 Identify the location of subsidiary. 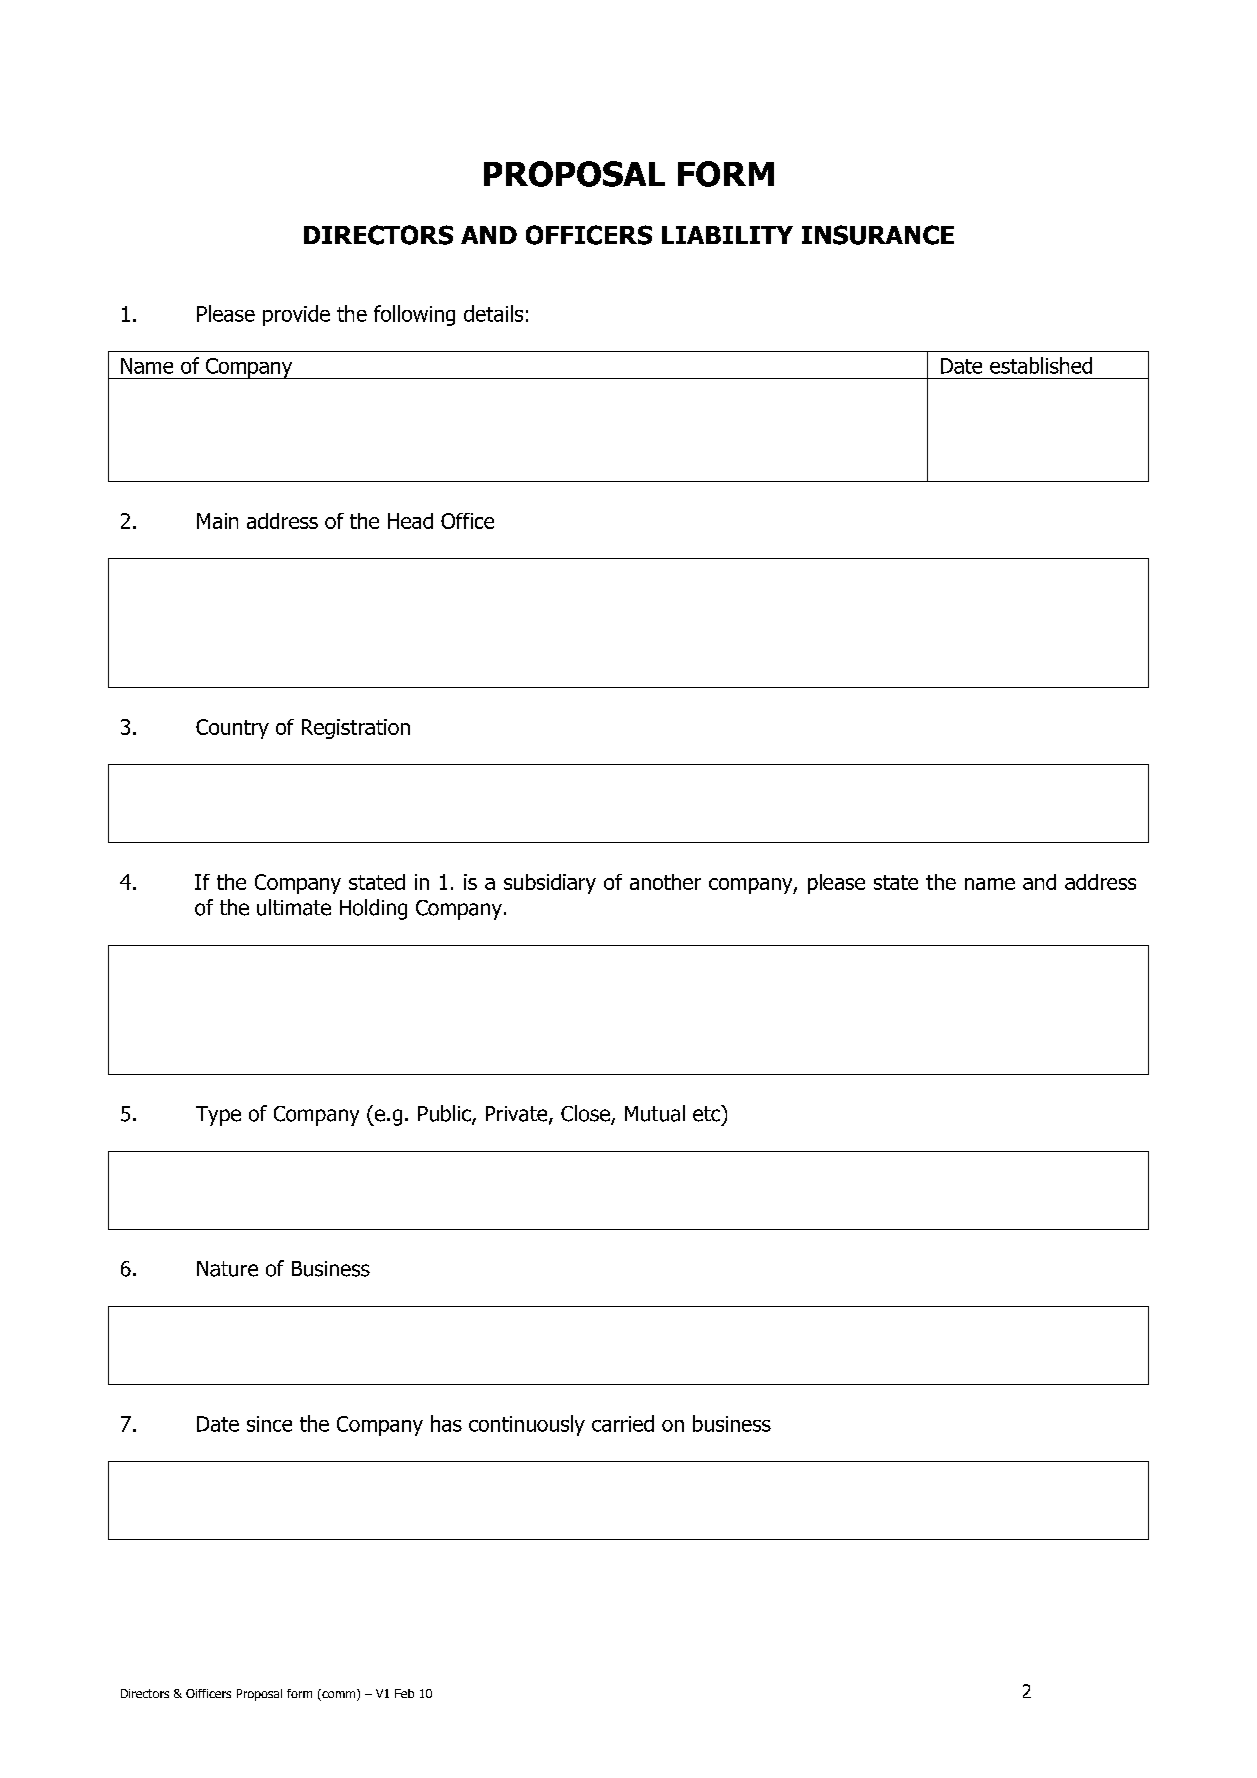
(550, 884).
